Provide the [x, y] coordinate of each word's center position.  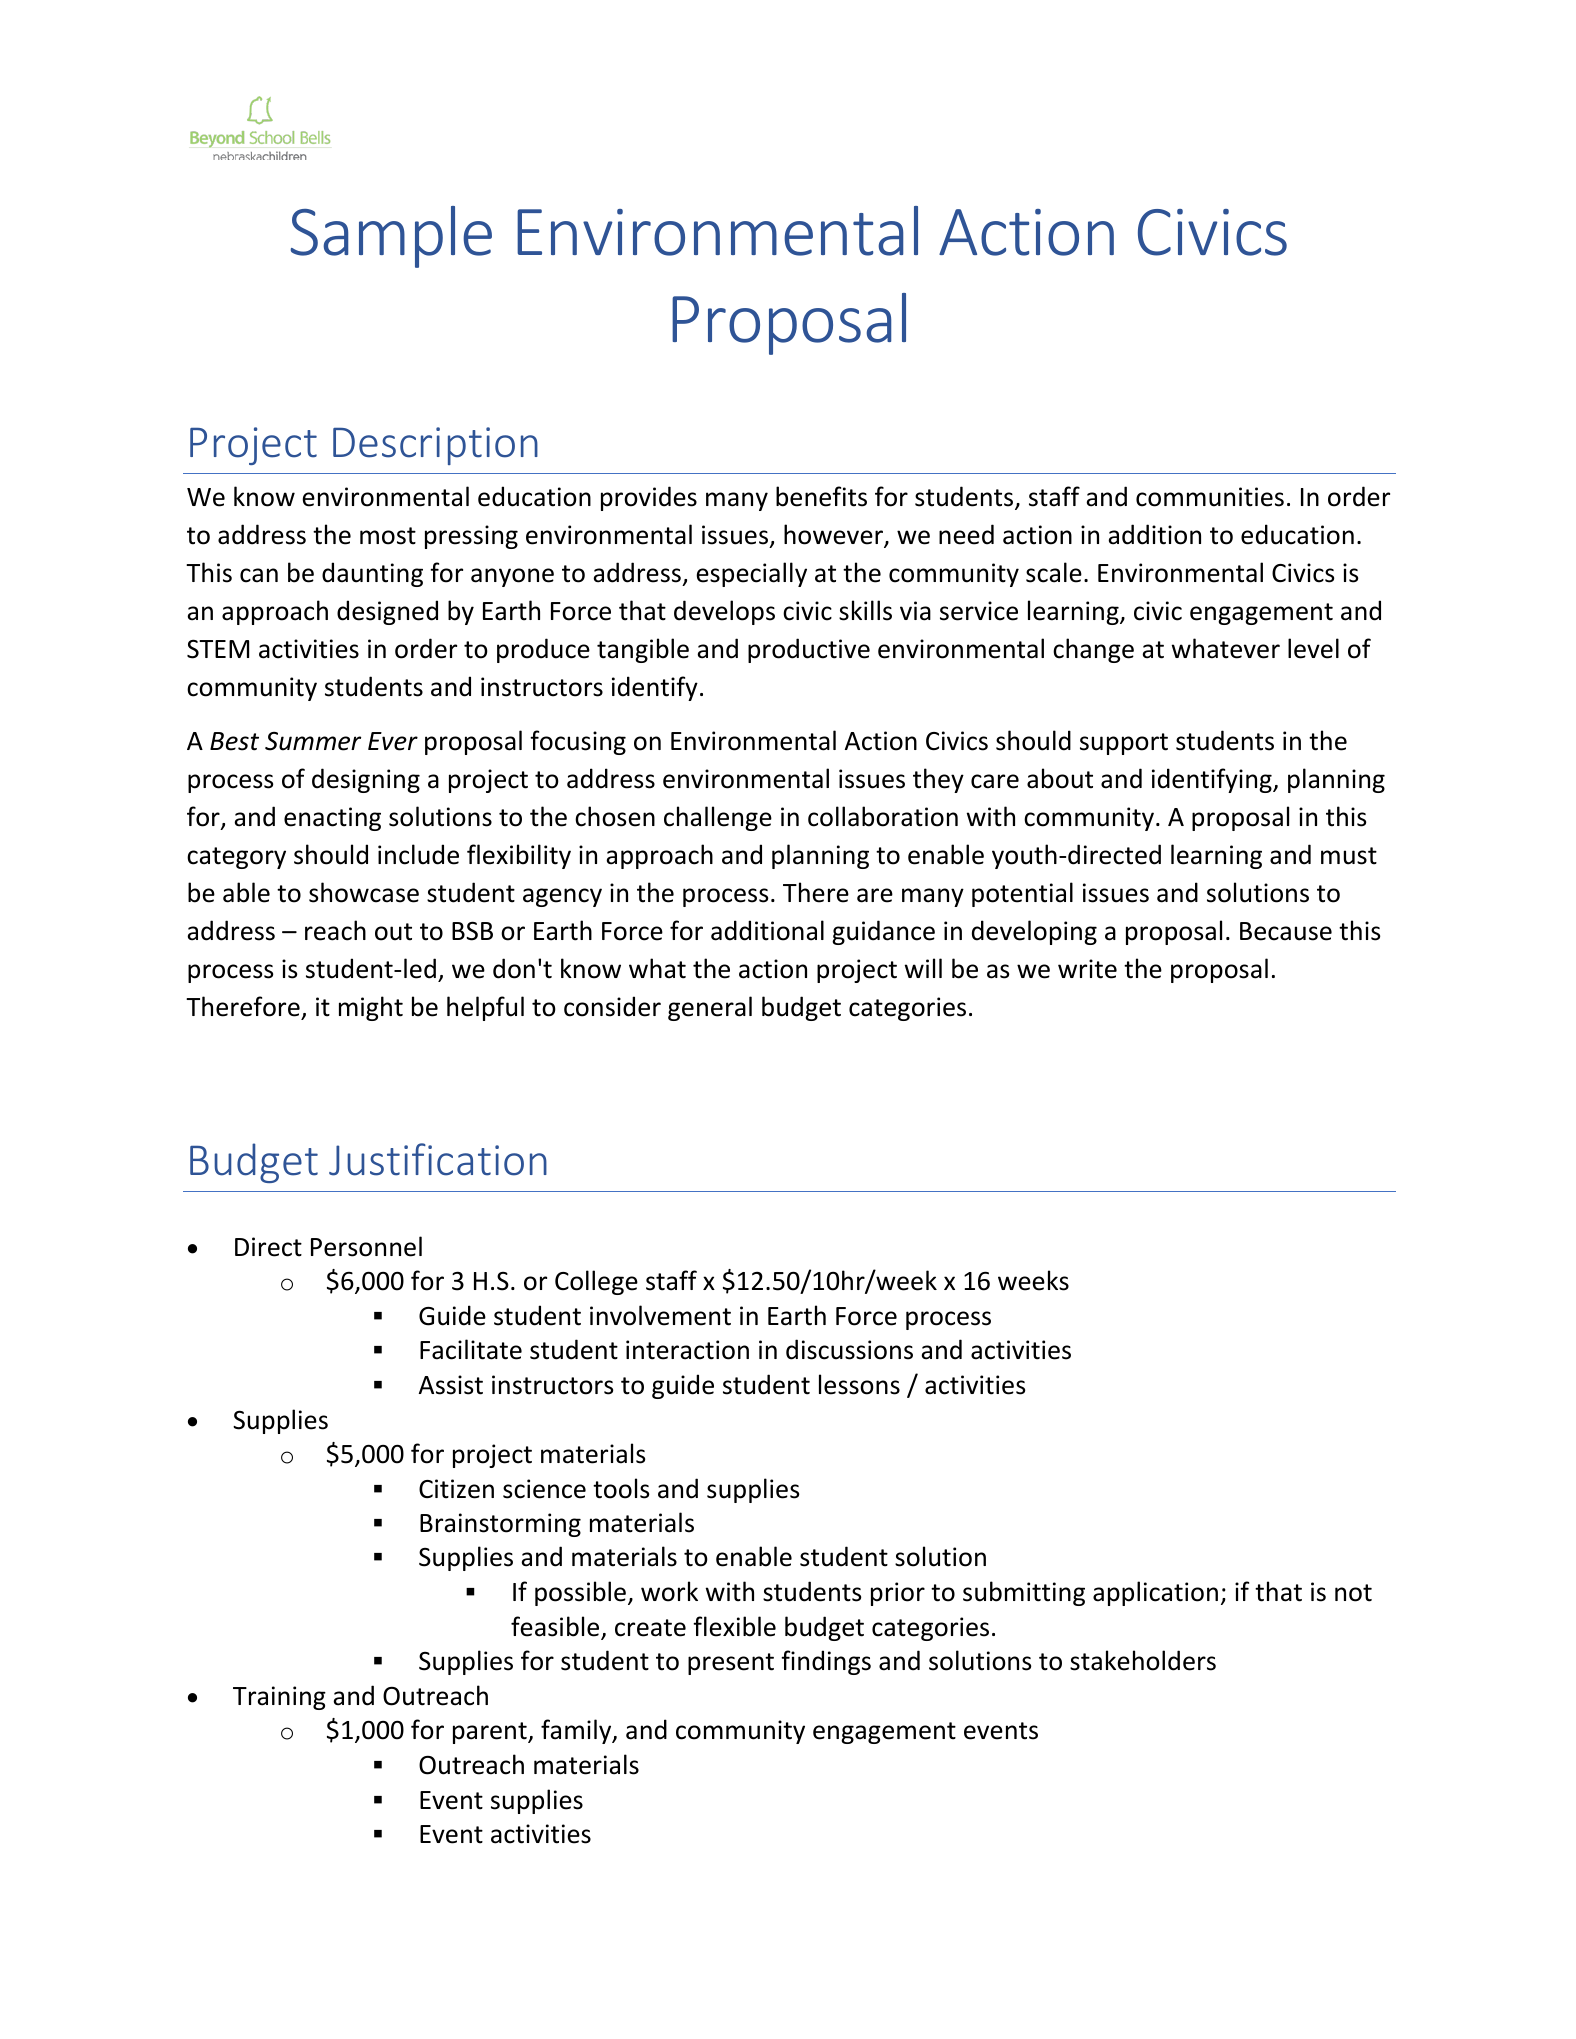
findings [826, 1662]
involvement [660, 1315]
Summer [313, 741]
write [1087, 969]
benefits [821, 496]
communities [1210, 497]
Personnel [366, 1246]
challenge [718, 818]
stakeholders [1143, 1660]
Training [279, 1698]
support [1124, 744]
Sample [391, 237]
